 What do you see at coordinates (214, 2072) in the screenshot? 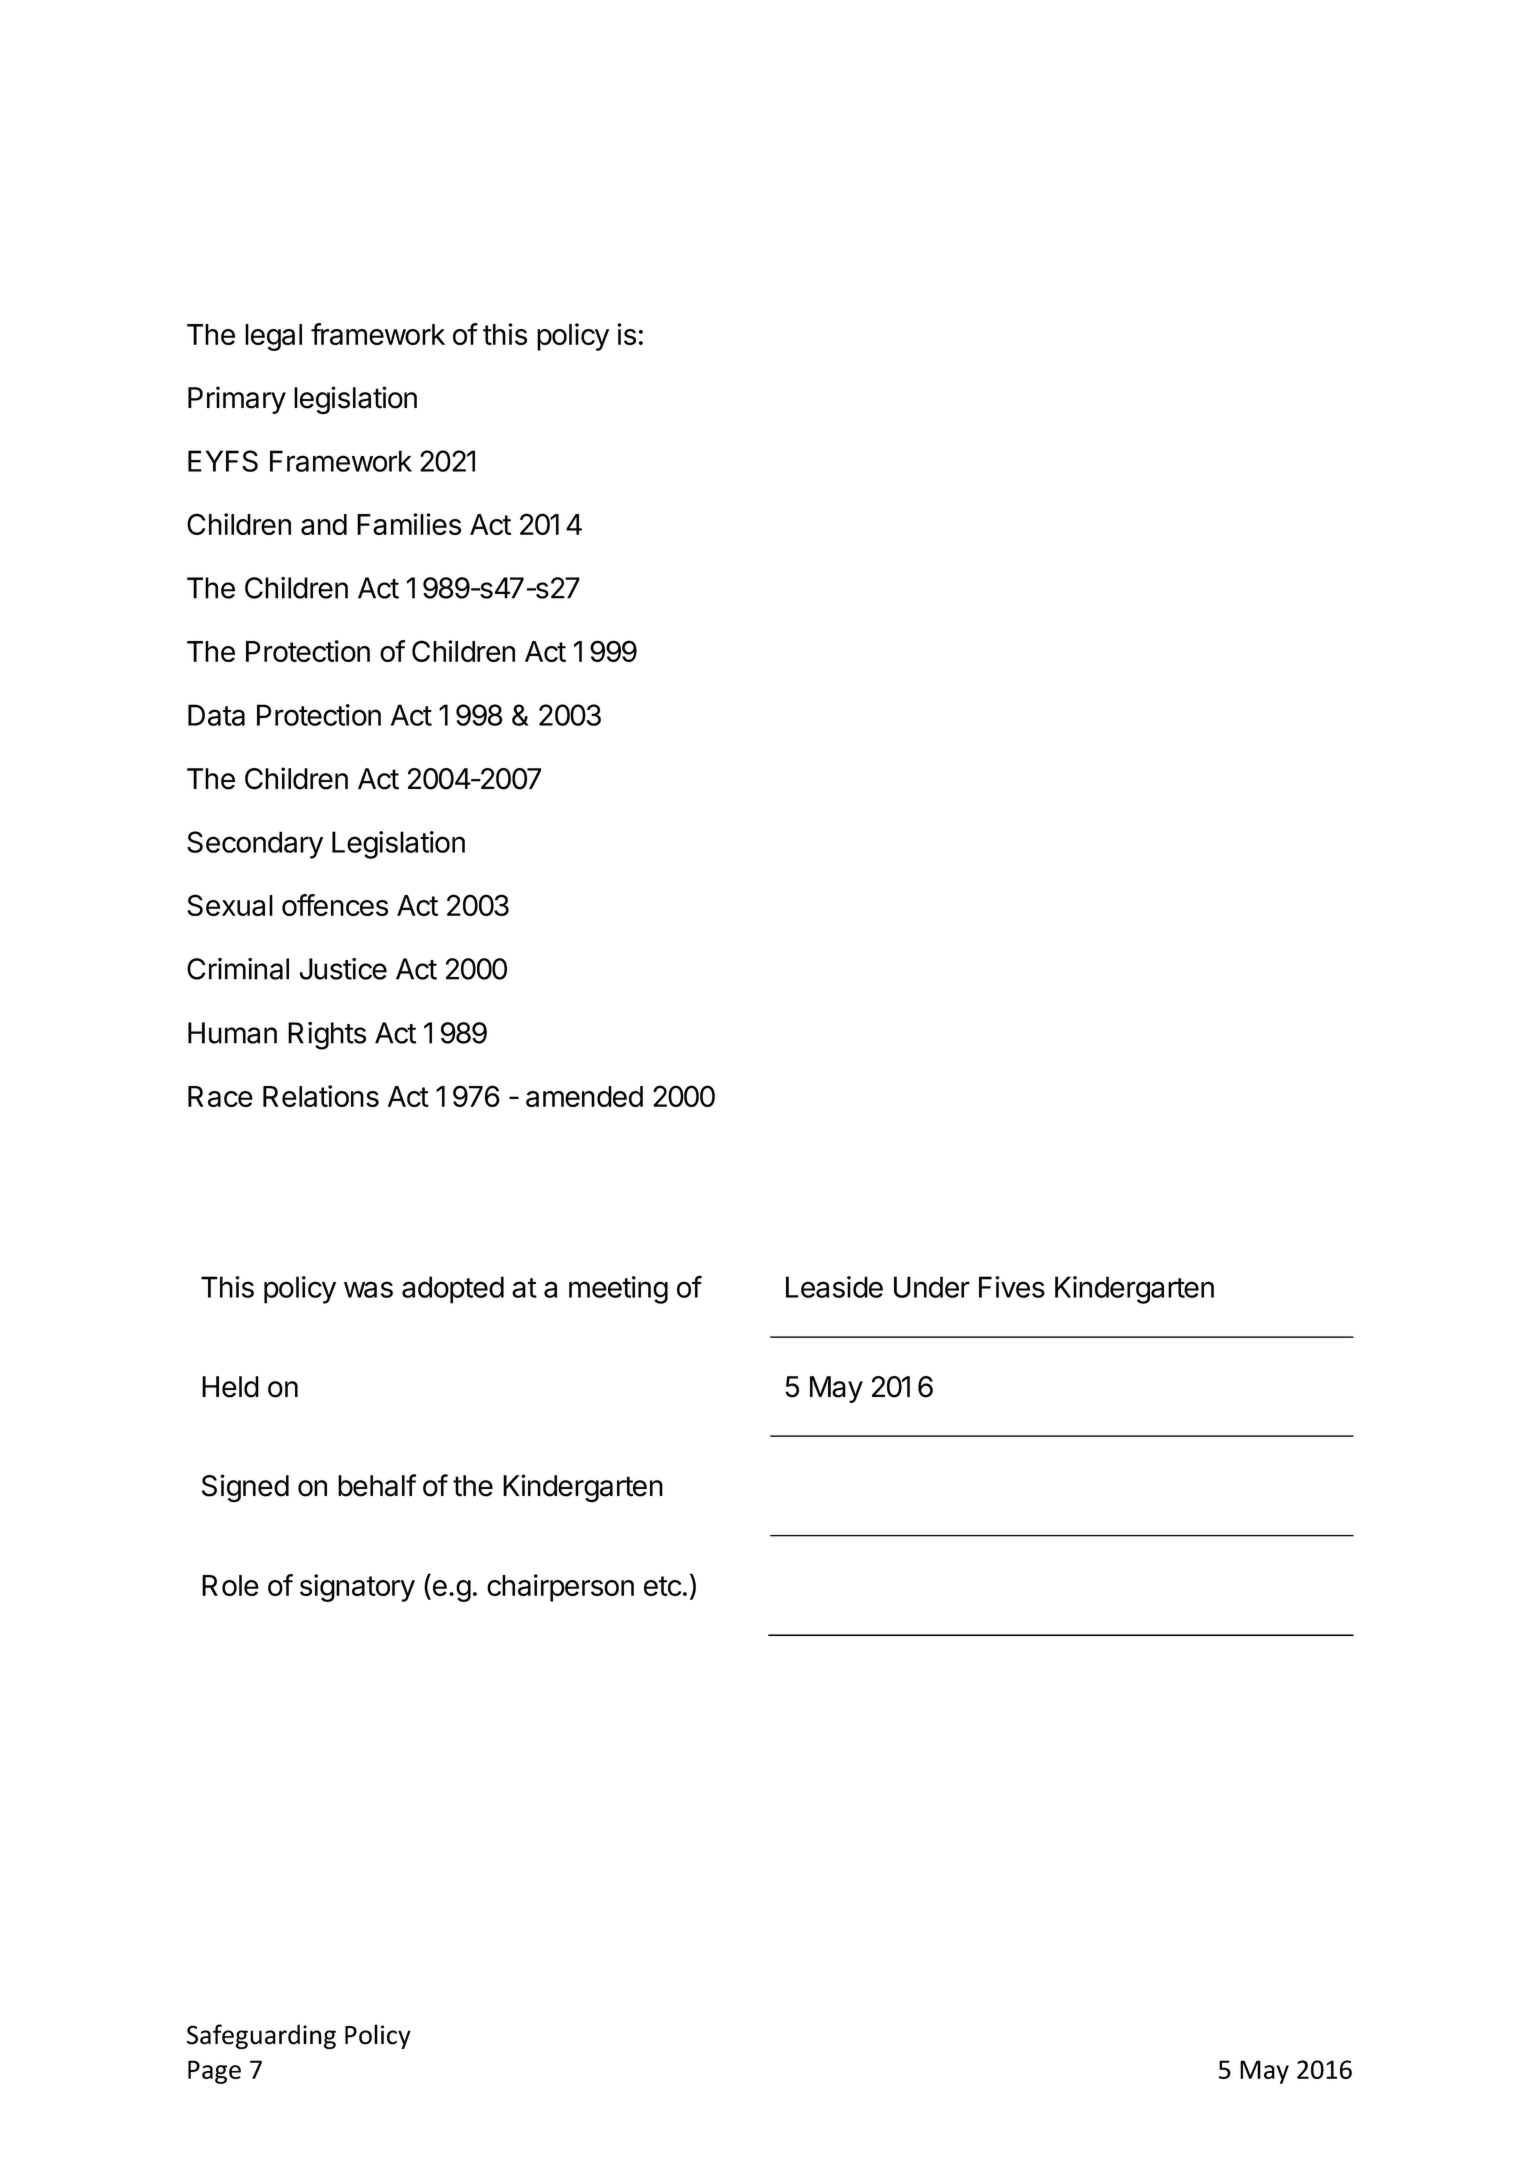
I see `Page` at bounding box center [214, 2072].
